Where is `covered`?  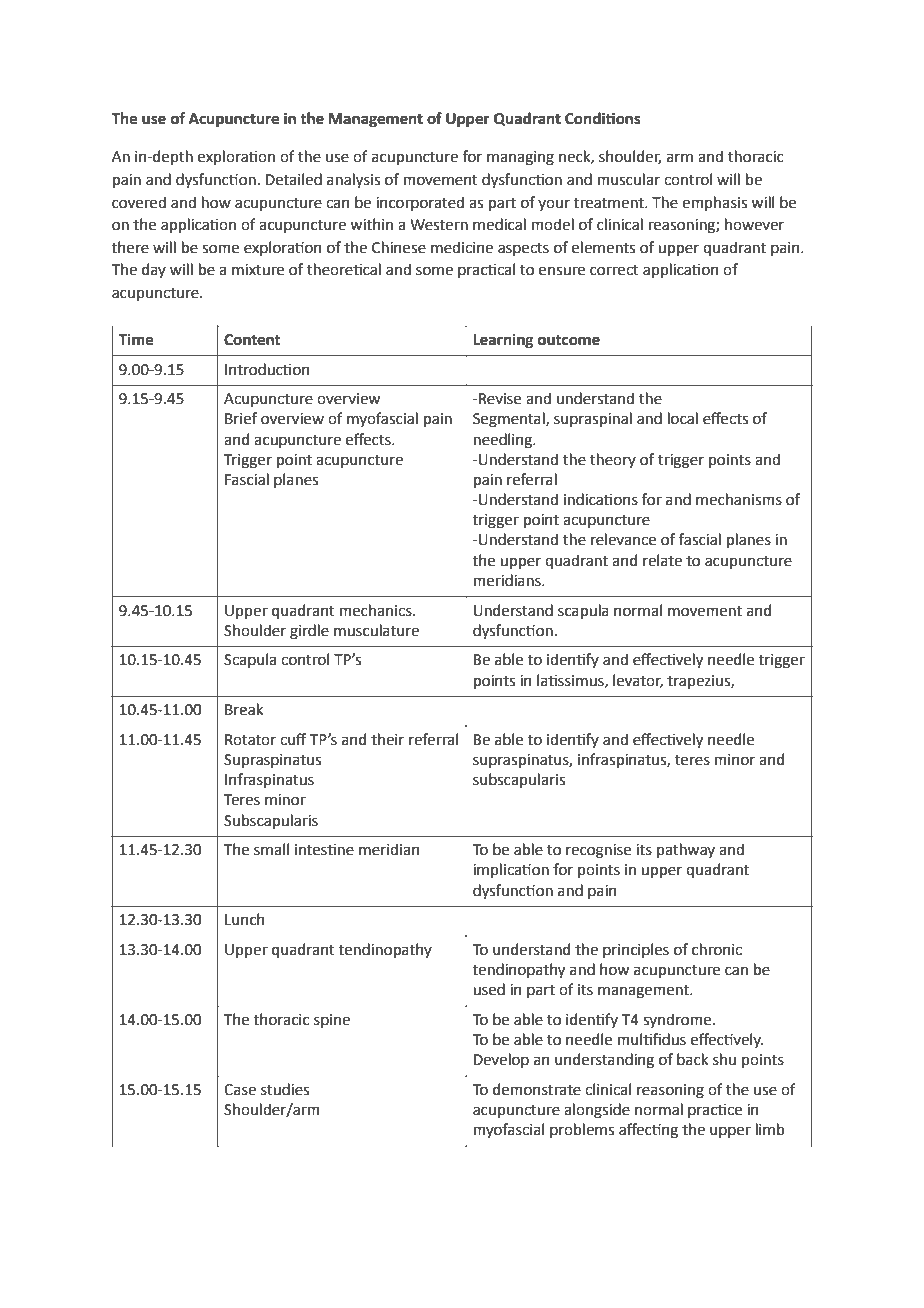
covered is located at coordinates (139, 202).
